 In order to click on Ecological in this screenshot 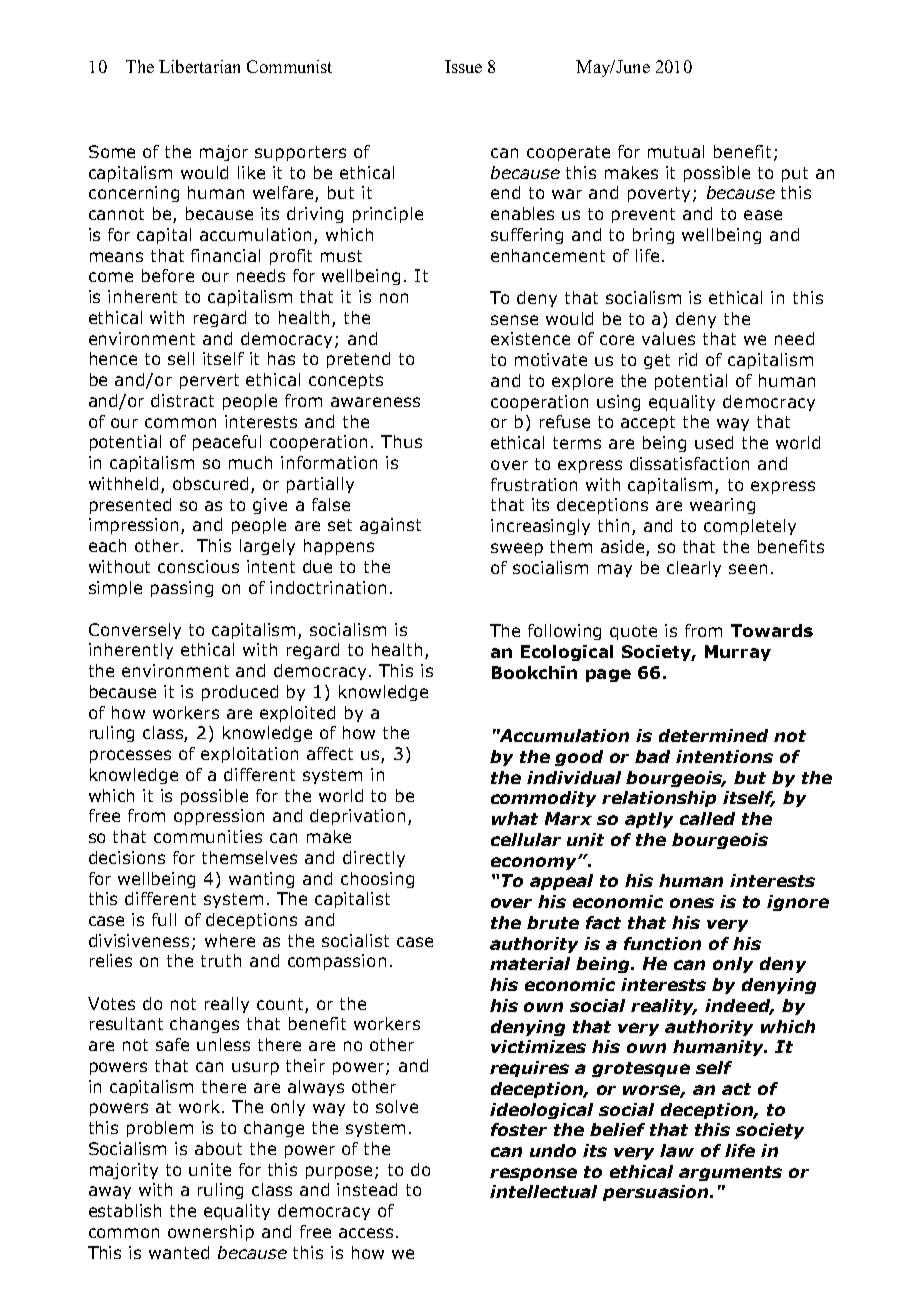, I will do `click(567, 653)`.
